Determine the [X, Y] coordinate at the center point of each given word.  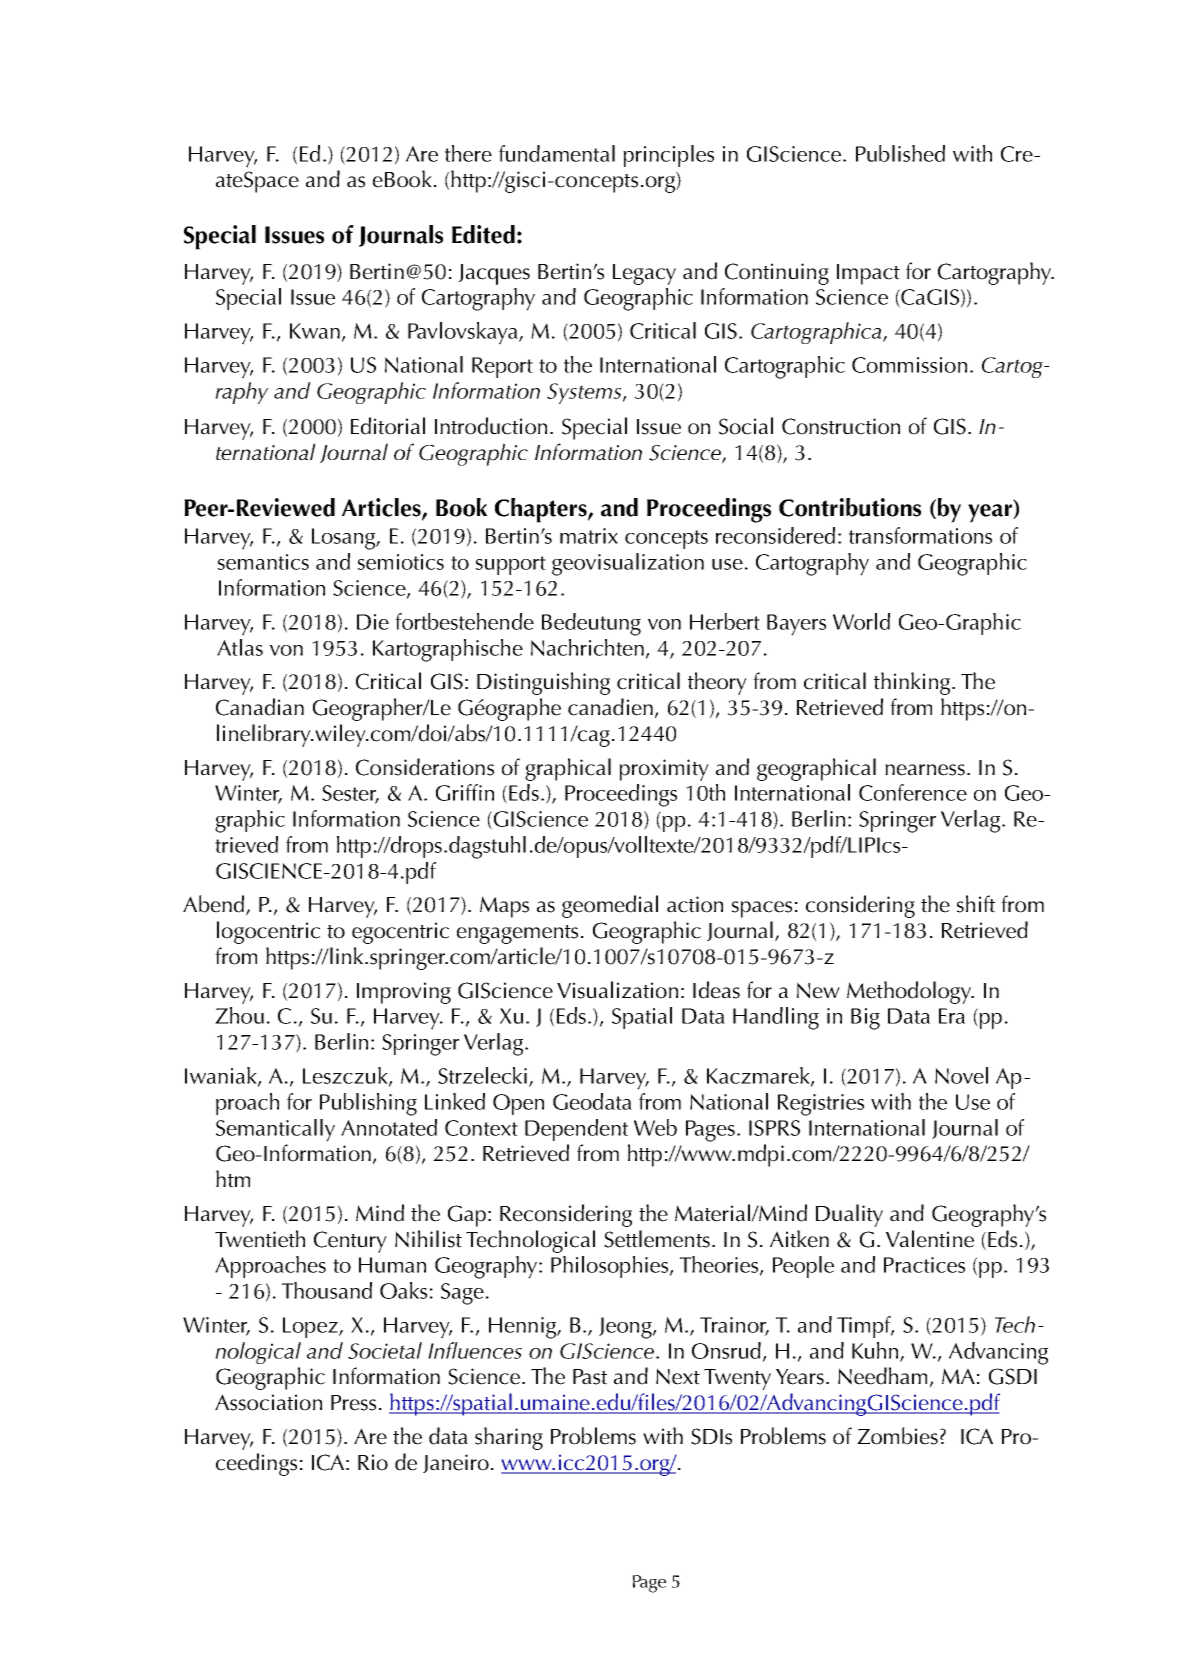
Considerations [425, 767]
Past [590, 1377]
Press [353, 1403]
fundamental [557, 153]
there [468, 153]
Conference [913, 792]
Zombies [897, 1436]
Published [900, 153]
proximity [664, 770]
